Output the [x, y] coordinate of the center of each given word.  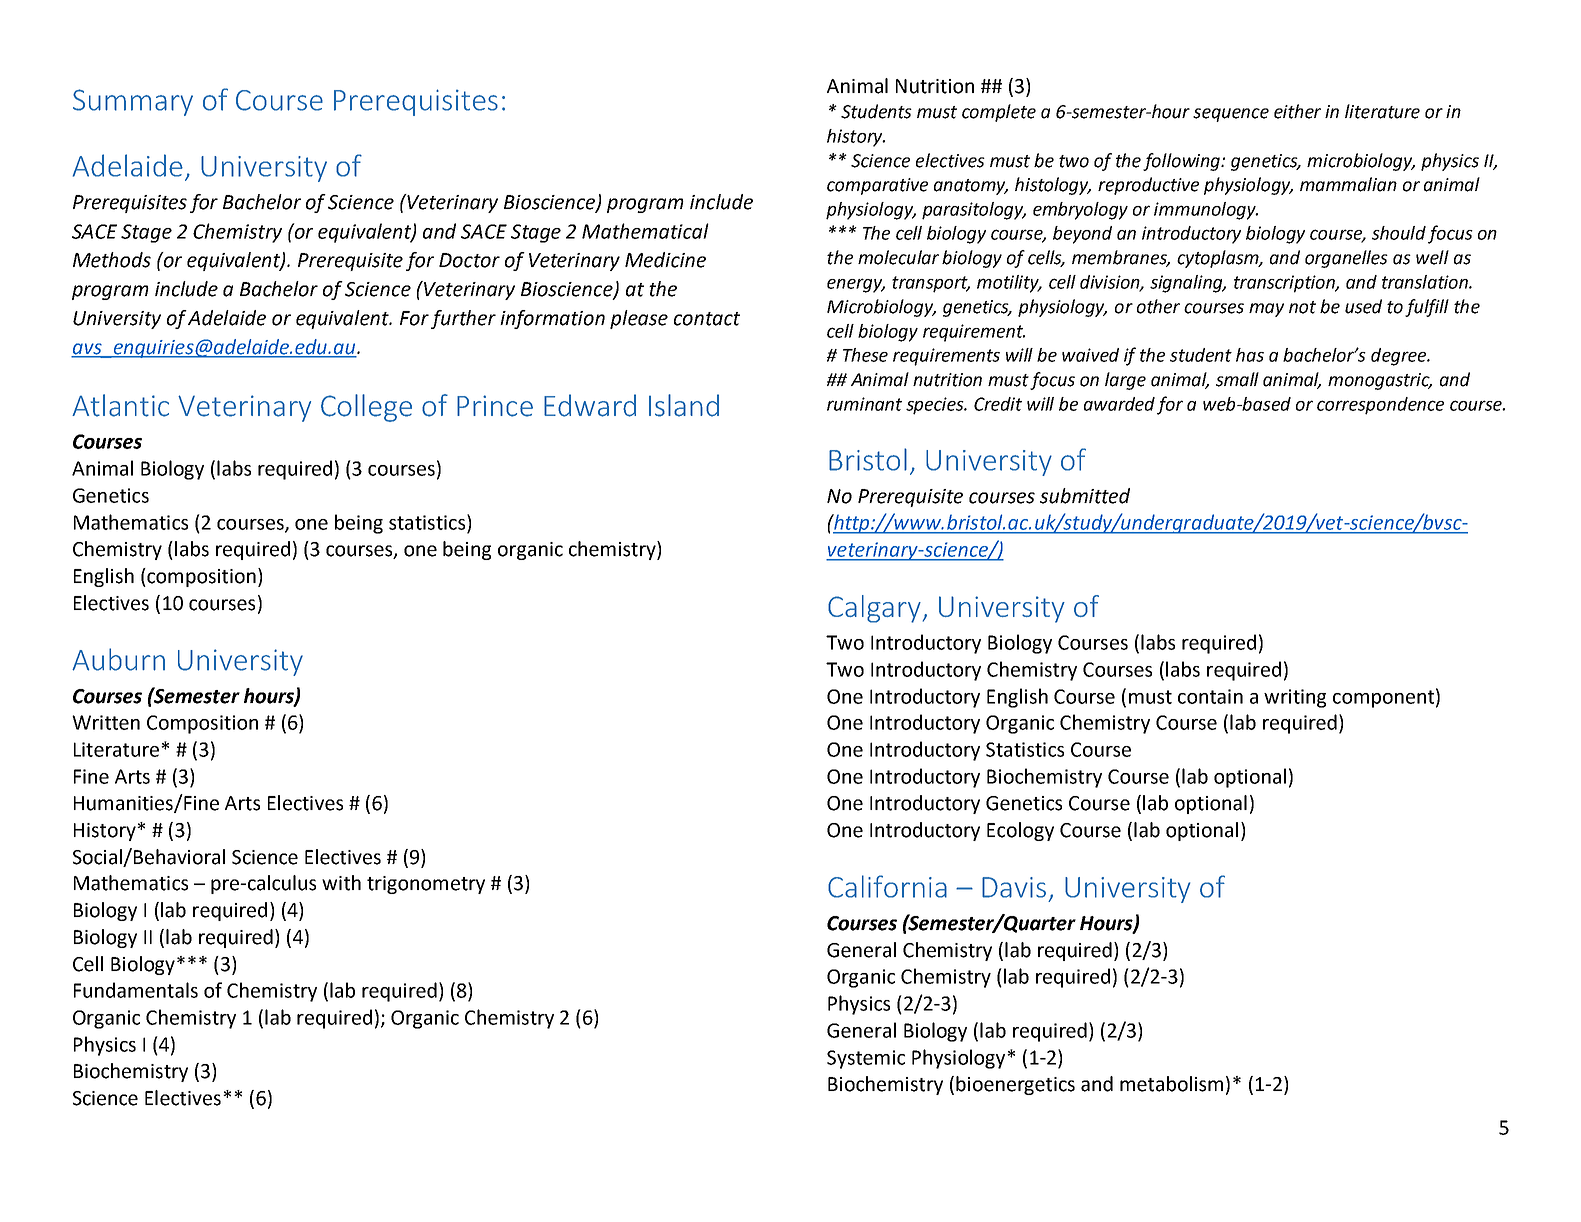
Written [106, 722]
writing [1295, 698]
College [366, 408]
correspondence [1380, 406]
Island [684, 405]
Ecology [1020, 831]
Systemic [866, 1059]
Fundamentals [136, 990]
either [1297, 111]
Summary [133, 102]
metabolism [1171, 1084]
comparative [877, 186]
